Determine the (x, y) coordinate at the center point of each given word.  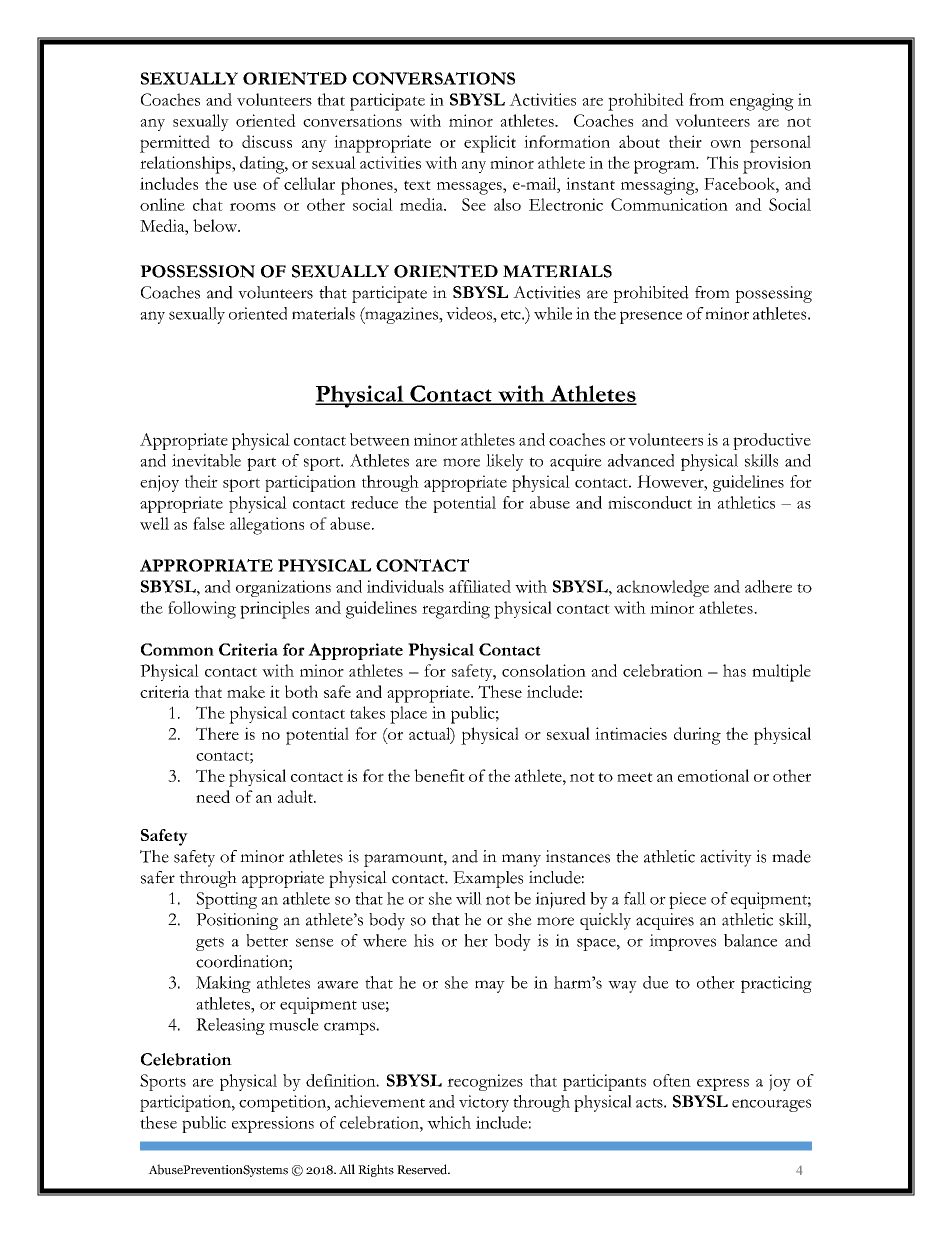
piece (687, 900)
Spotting (226, 900)
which (449, 1122)
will (469, 898)
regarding (456, 610)
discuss (267, 141)
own (726, 144)
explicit (490, 144)
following (202, 610)
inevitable (206, 460)
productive (772, 441)
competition (284, 1103)
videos (470, 313)
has (734, 670)
